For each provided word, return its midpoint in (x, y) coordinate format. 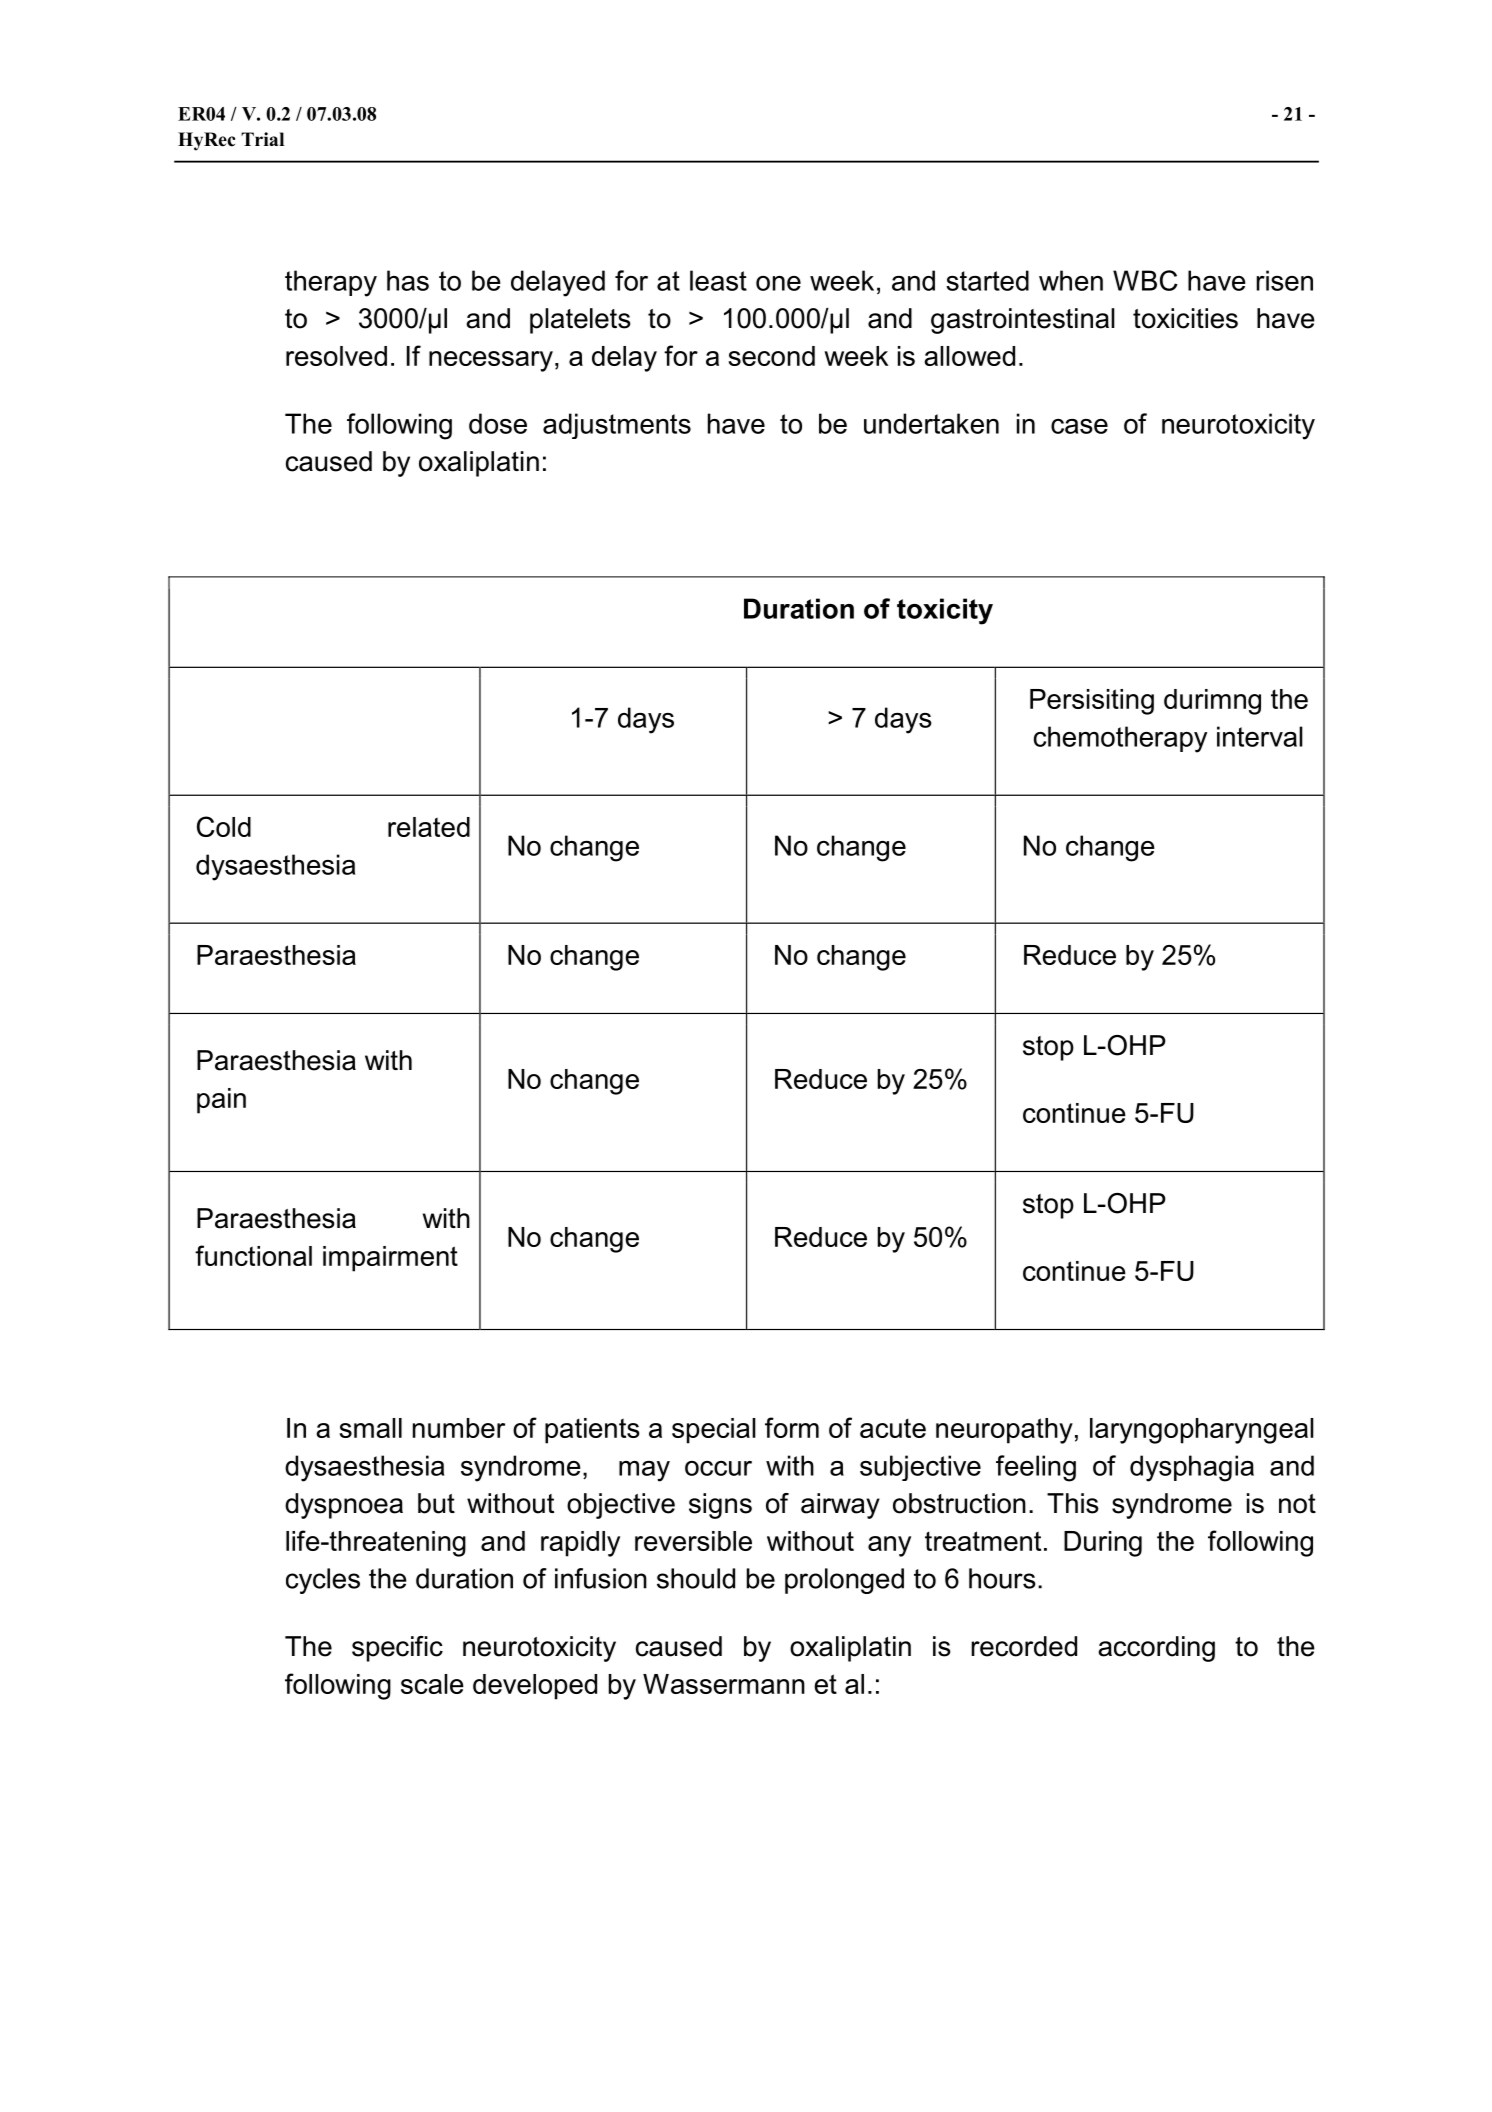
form (792, 1427)
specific (397, 1649)
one (778, 283)
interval (1260, 736)
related (429, 827)
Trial (262, 139)
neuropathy (1004, 1431)
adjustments (617, 426)
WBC (1145, 280)
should (696, 1578)
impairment (390, 1259)
